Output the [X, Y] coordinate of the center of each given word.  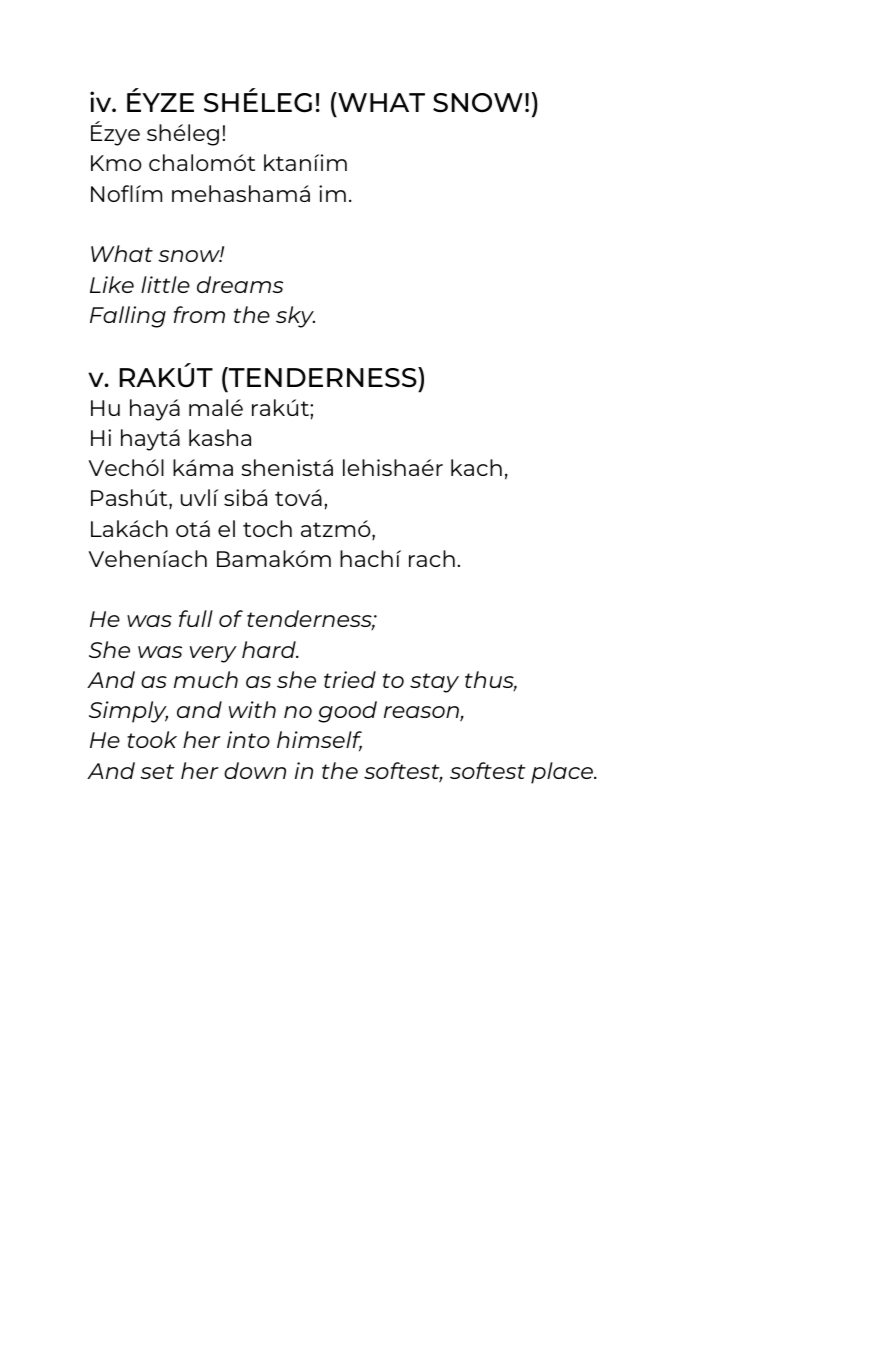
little [165, 284]
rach [432, 558]
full [196, 618]
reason [422, 713]
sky [295, 317]
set [157, 771]
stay [434, 683]
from [199, 314]
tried [350, 679]
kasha [220, 437]
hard [270, 649]
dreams [240, 284]
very [213, 654]
